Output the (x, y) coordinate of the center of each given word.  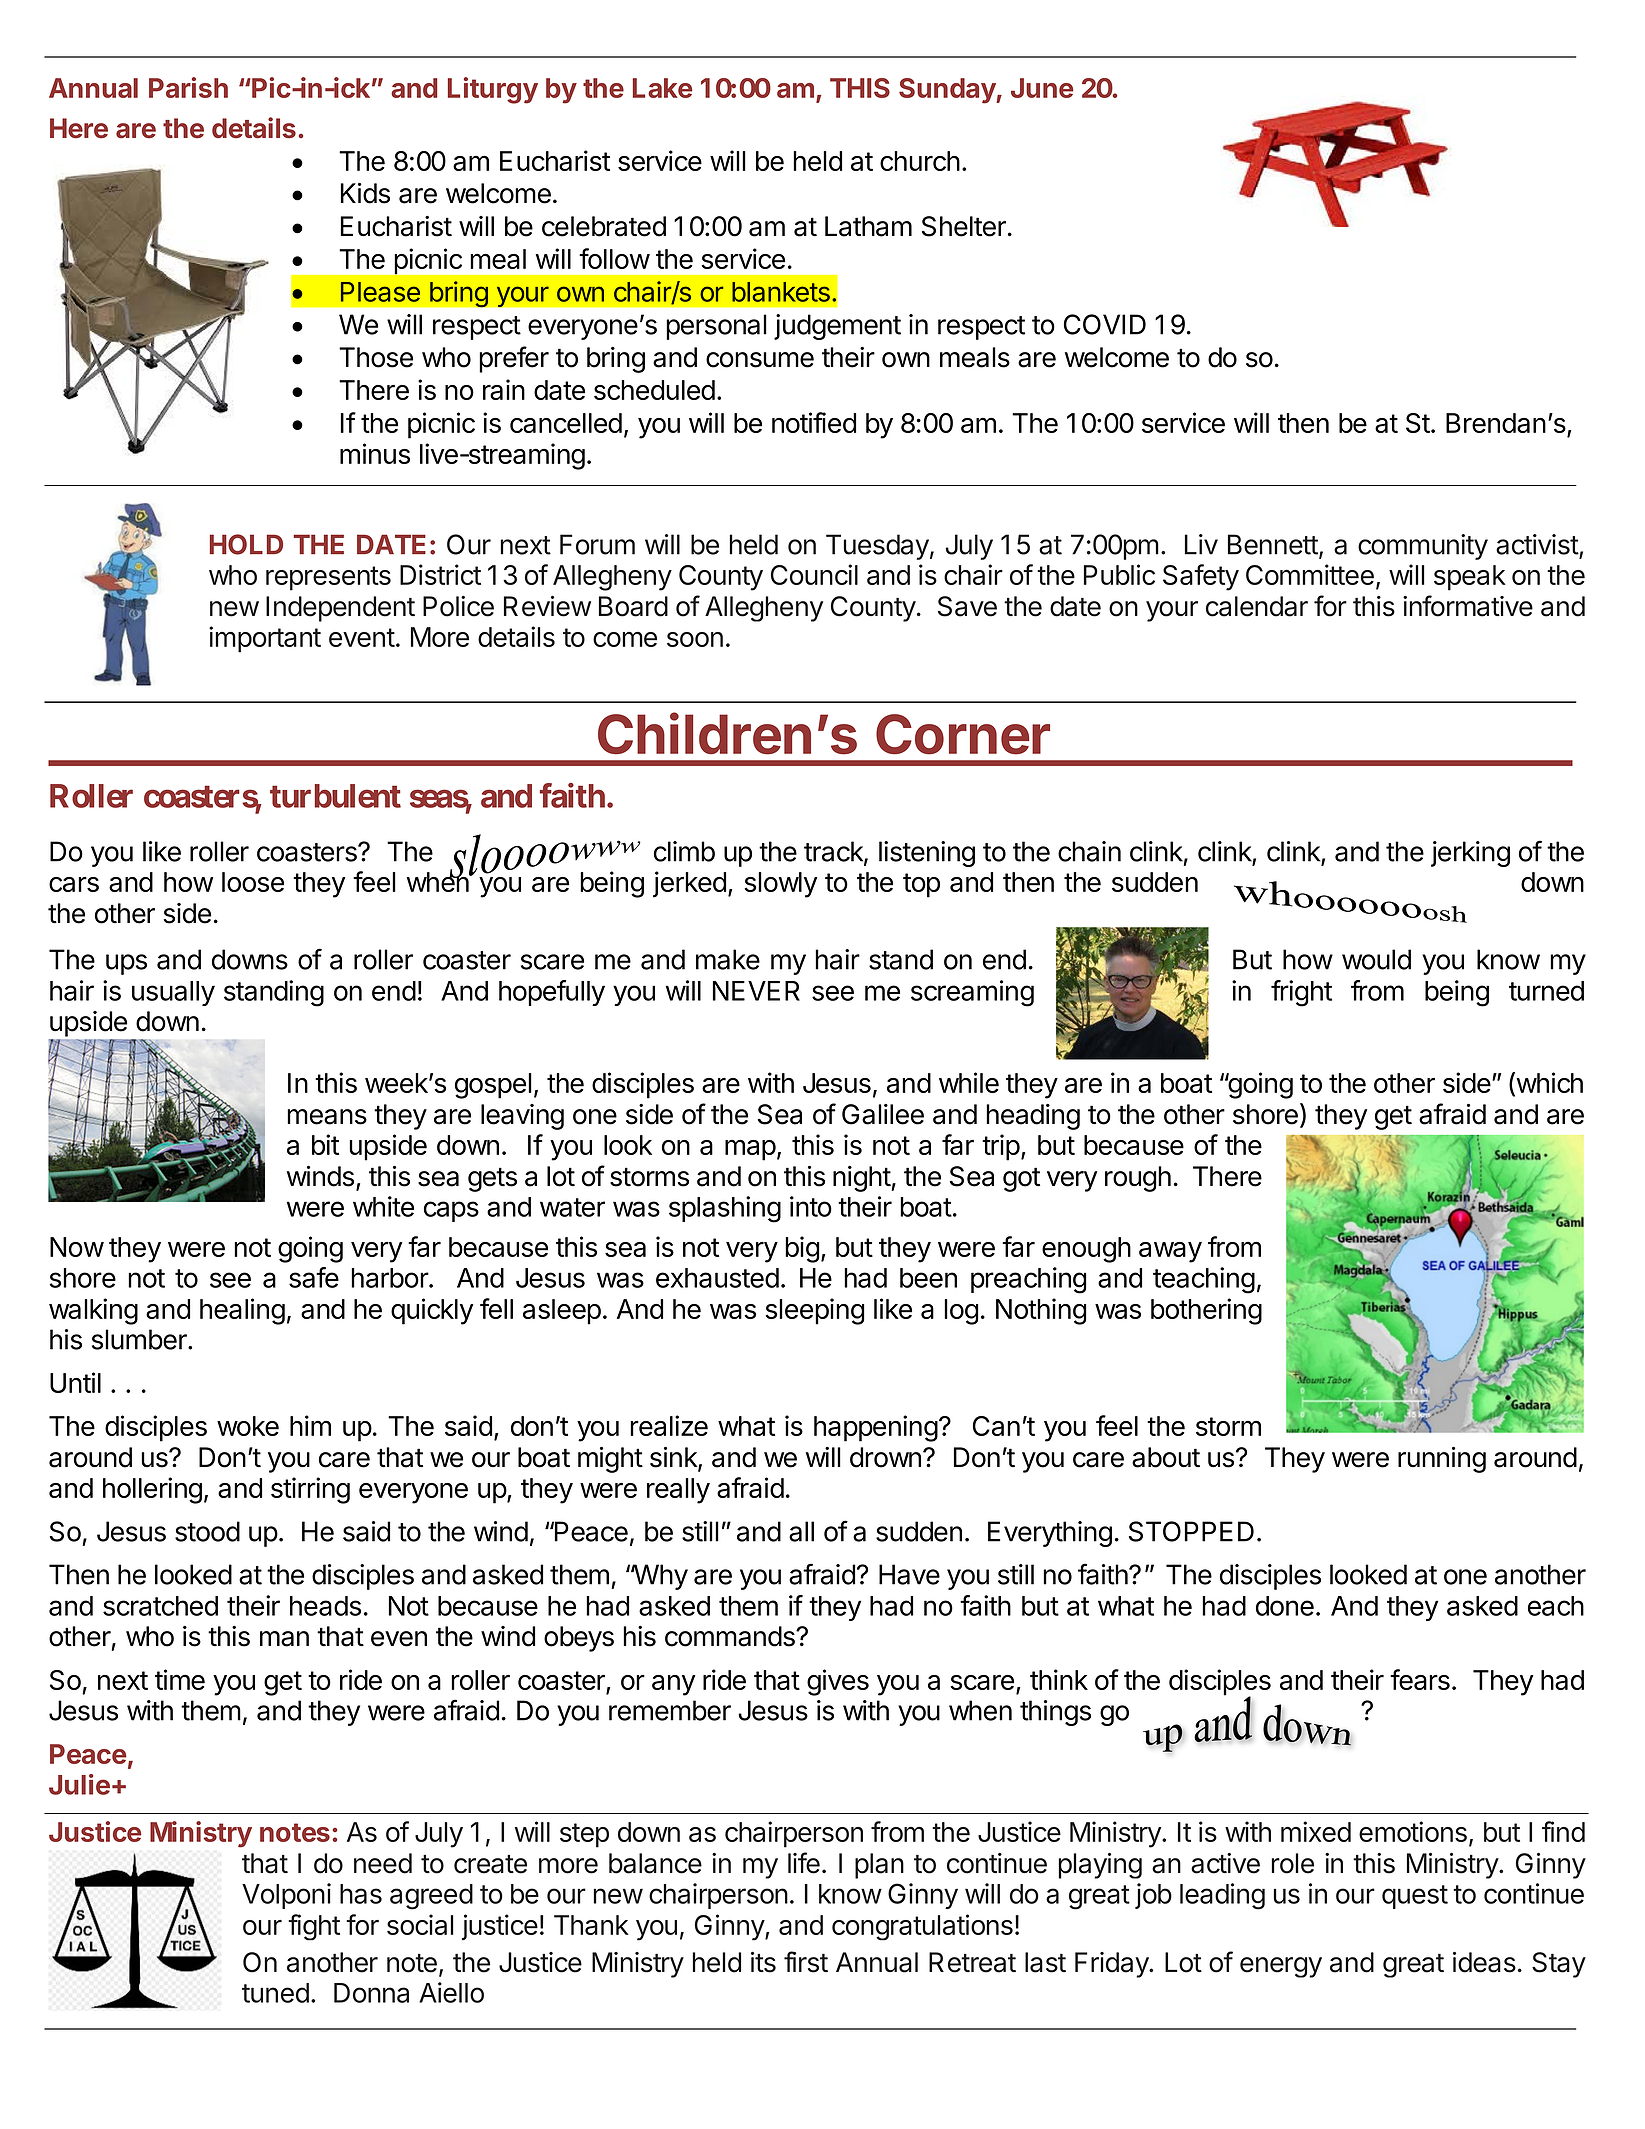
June (1042, 88)
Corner (963, 734)
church (920, 161)
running (1442, 1460)
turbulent (335, 796)
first (806, 1962)
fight (314, 1927)
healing (242, 1311)
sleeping (815, 1311)
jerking (1470, 854)
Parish (188, 87)
